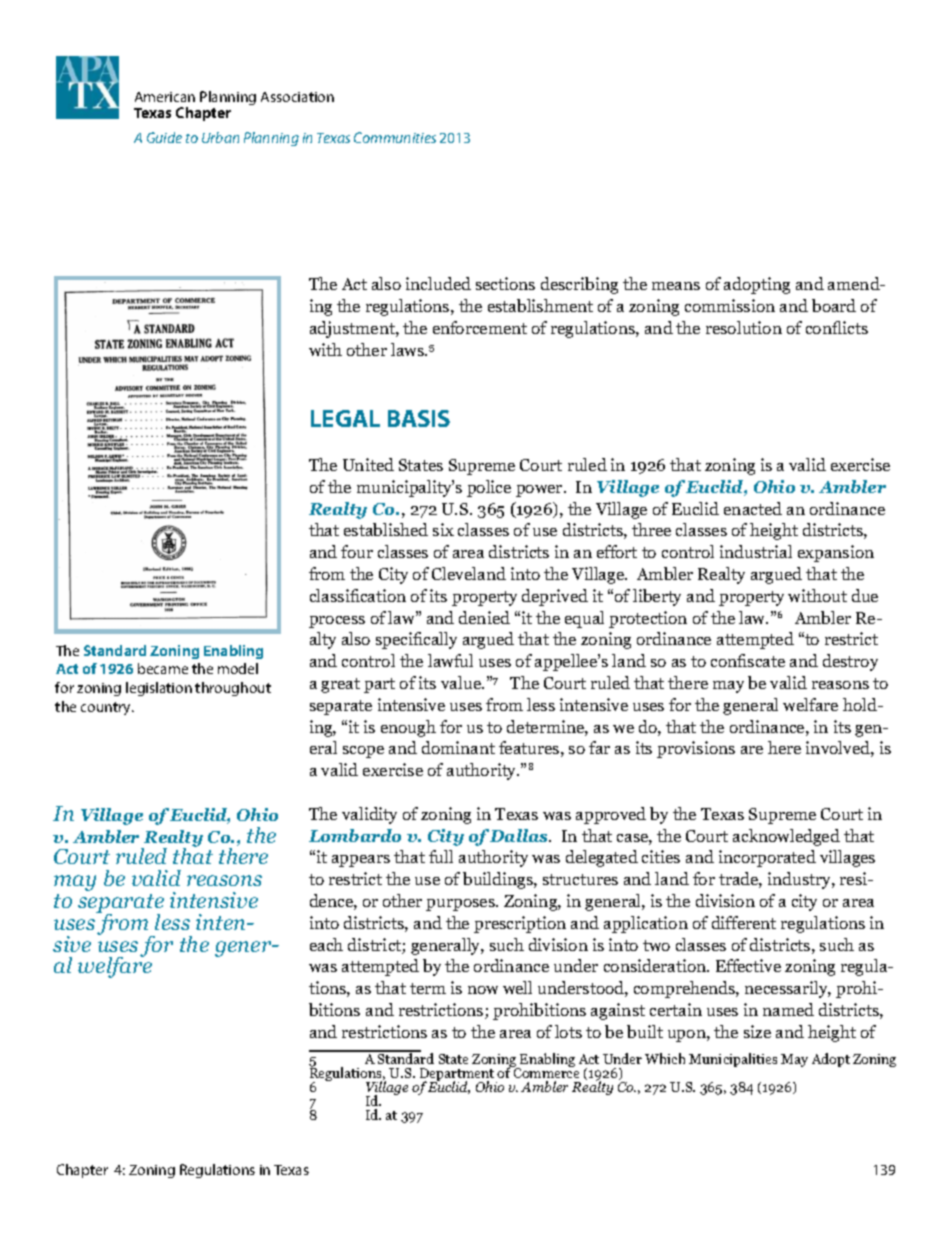 This screenshot has height=1233, width=952. Describe the element at coordinates (345, 418) in the screenshot. I see `LEGAL` at that location.
